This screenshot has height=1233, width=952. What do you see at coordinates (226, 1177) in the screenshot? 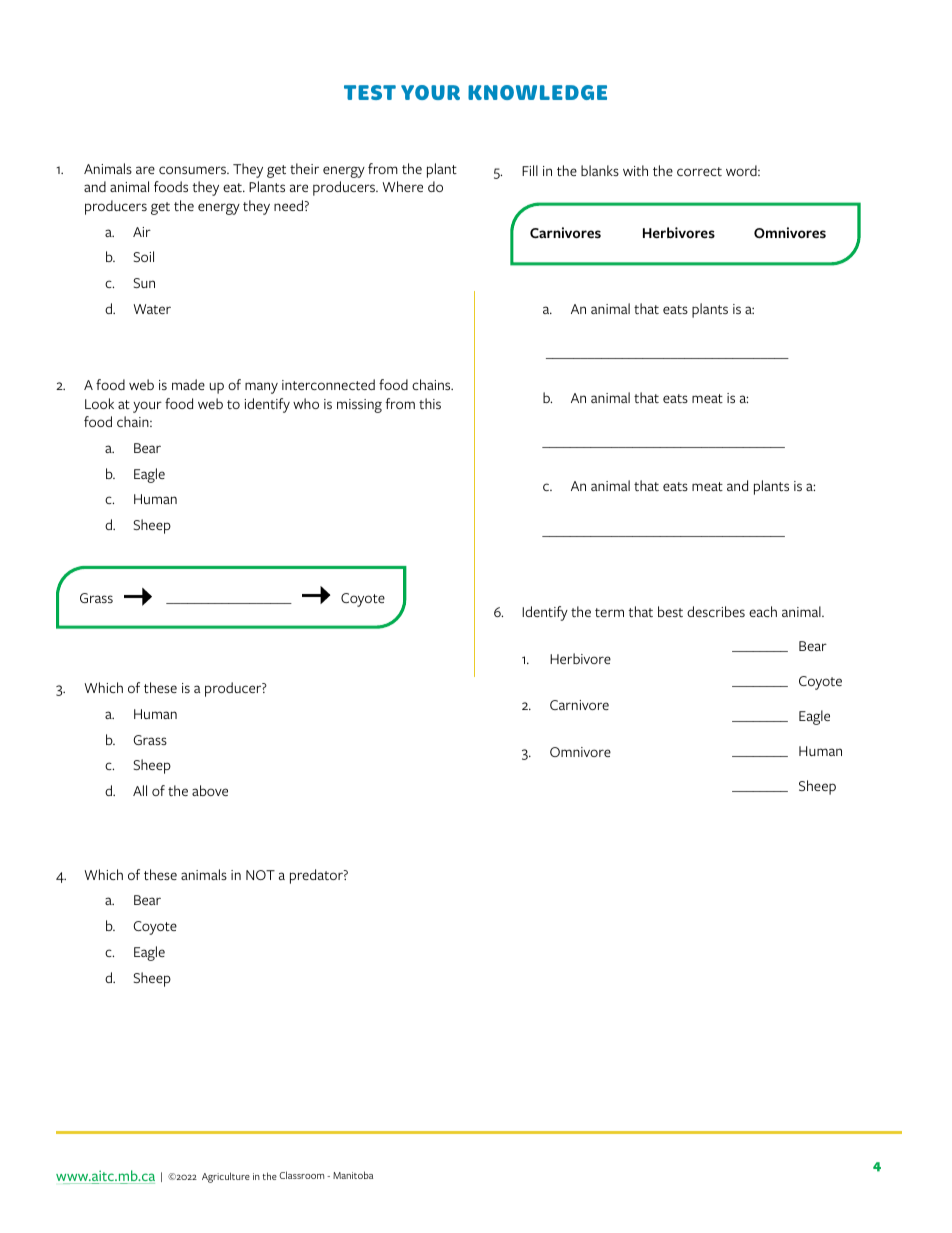
I see `Agriculture` at bounding box center [226, 1177].
